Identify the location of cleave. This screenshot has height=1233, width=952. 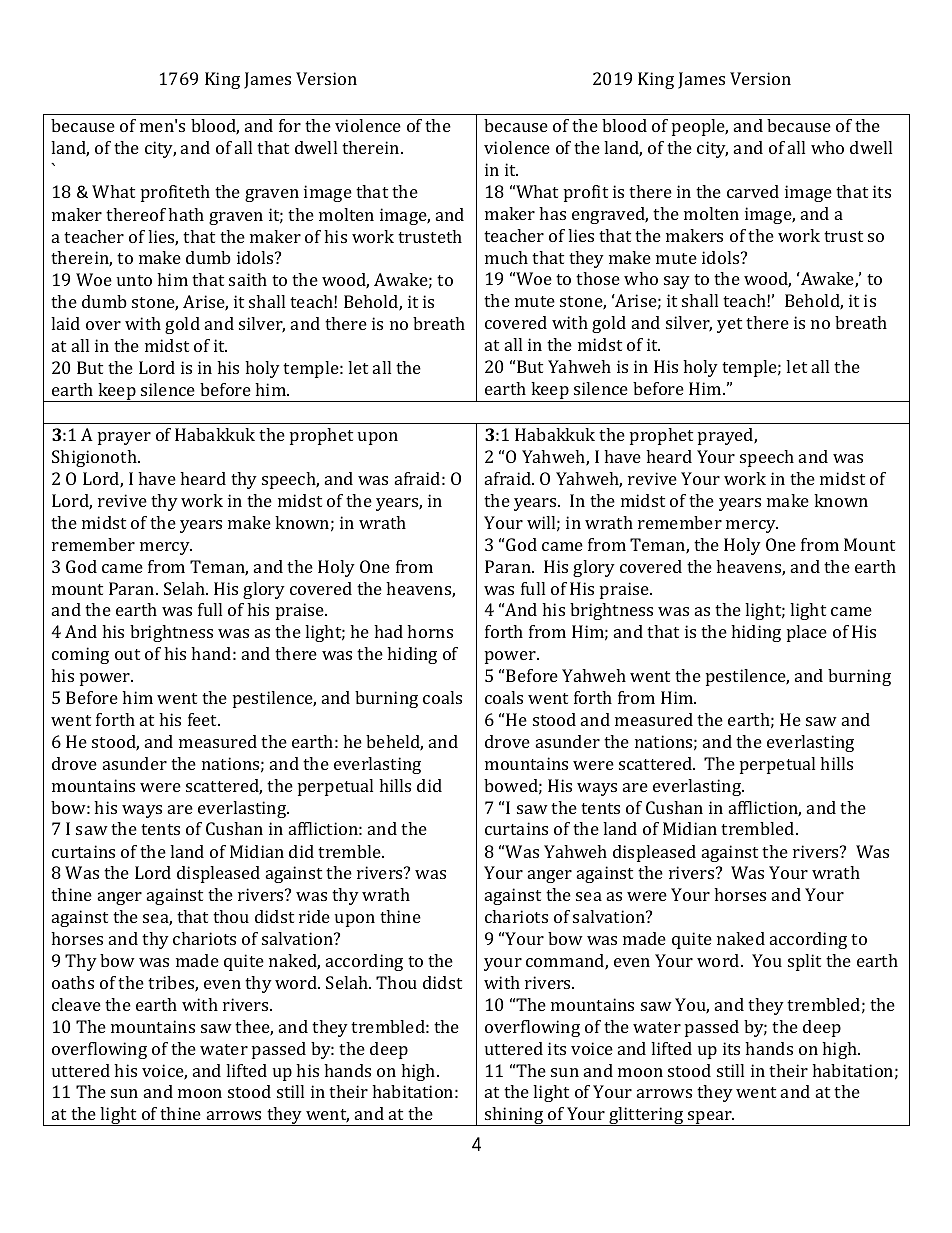
(76, 1004).
